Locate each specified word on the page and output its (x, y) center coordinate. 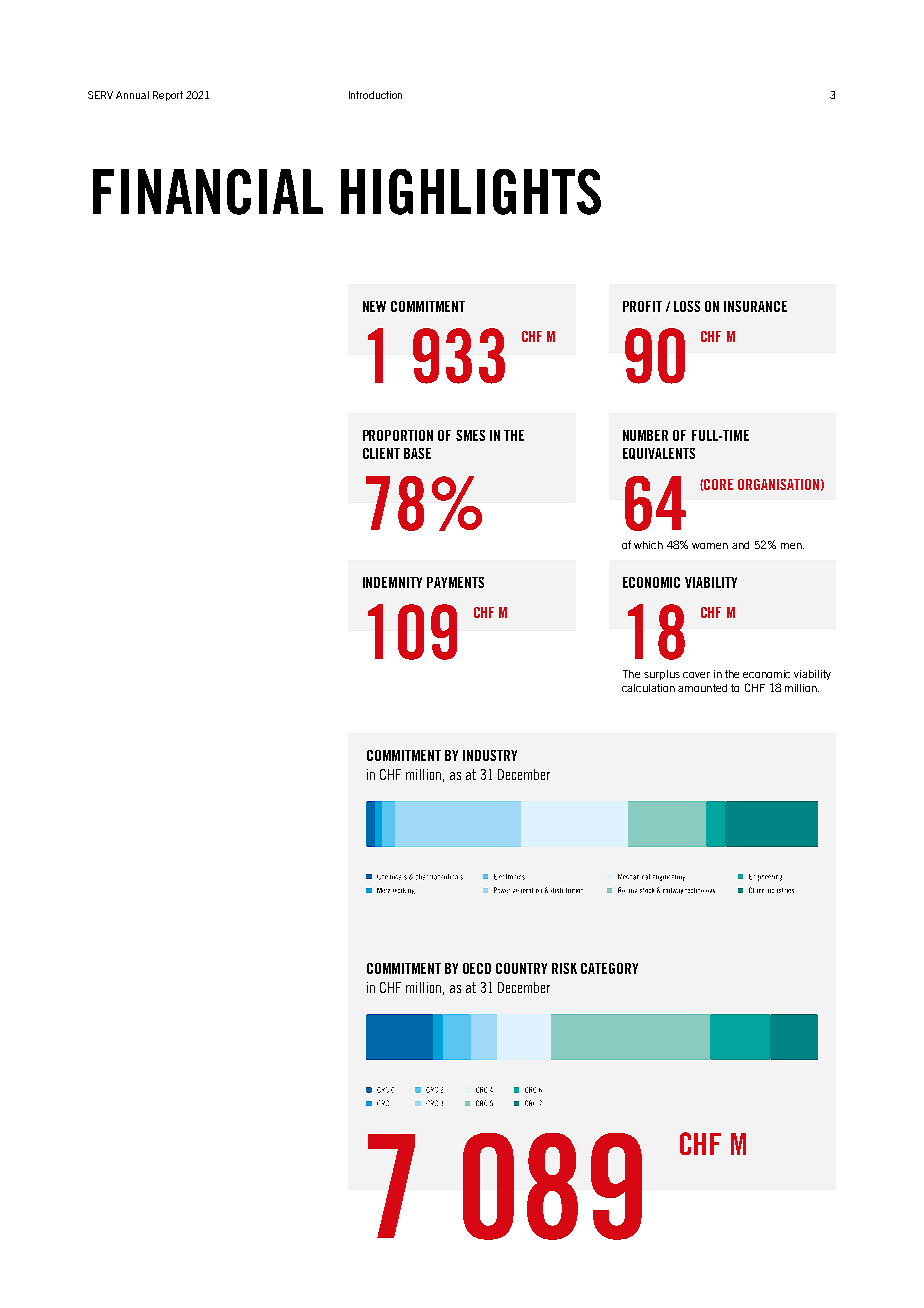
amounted (702, 688)
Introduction (375, 95)
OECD (477, 968)
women (710, 546)
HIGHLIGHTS (471, 192)
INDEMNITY (392, 582)
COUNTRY (521, 968)
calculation (648, 688)
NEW (374, 306)
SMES (470, 435)
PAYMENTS (455, 582)
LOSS (687, 306)
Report (168, 96)
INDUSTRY (490, 755)
